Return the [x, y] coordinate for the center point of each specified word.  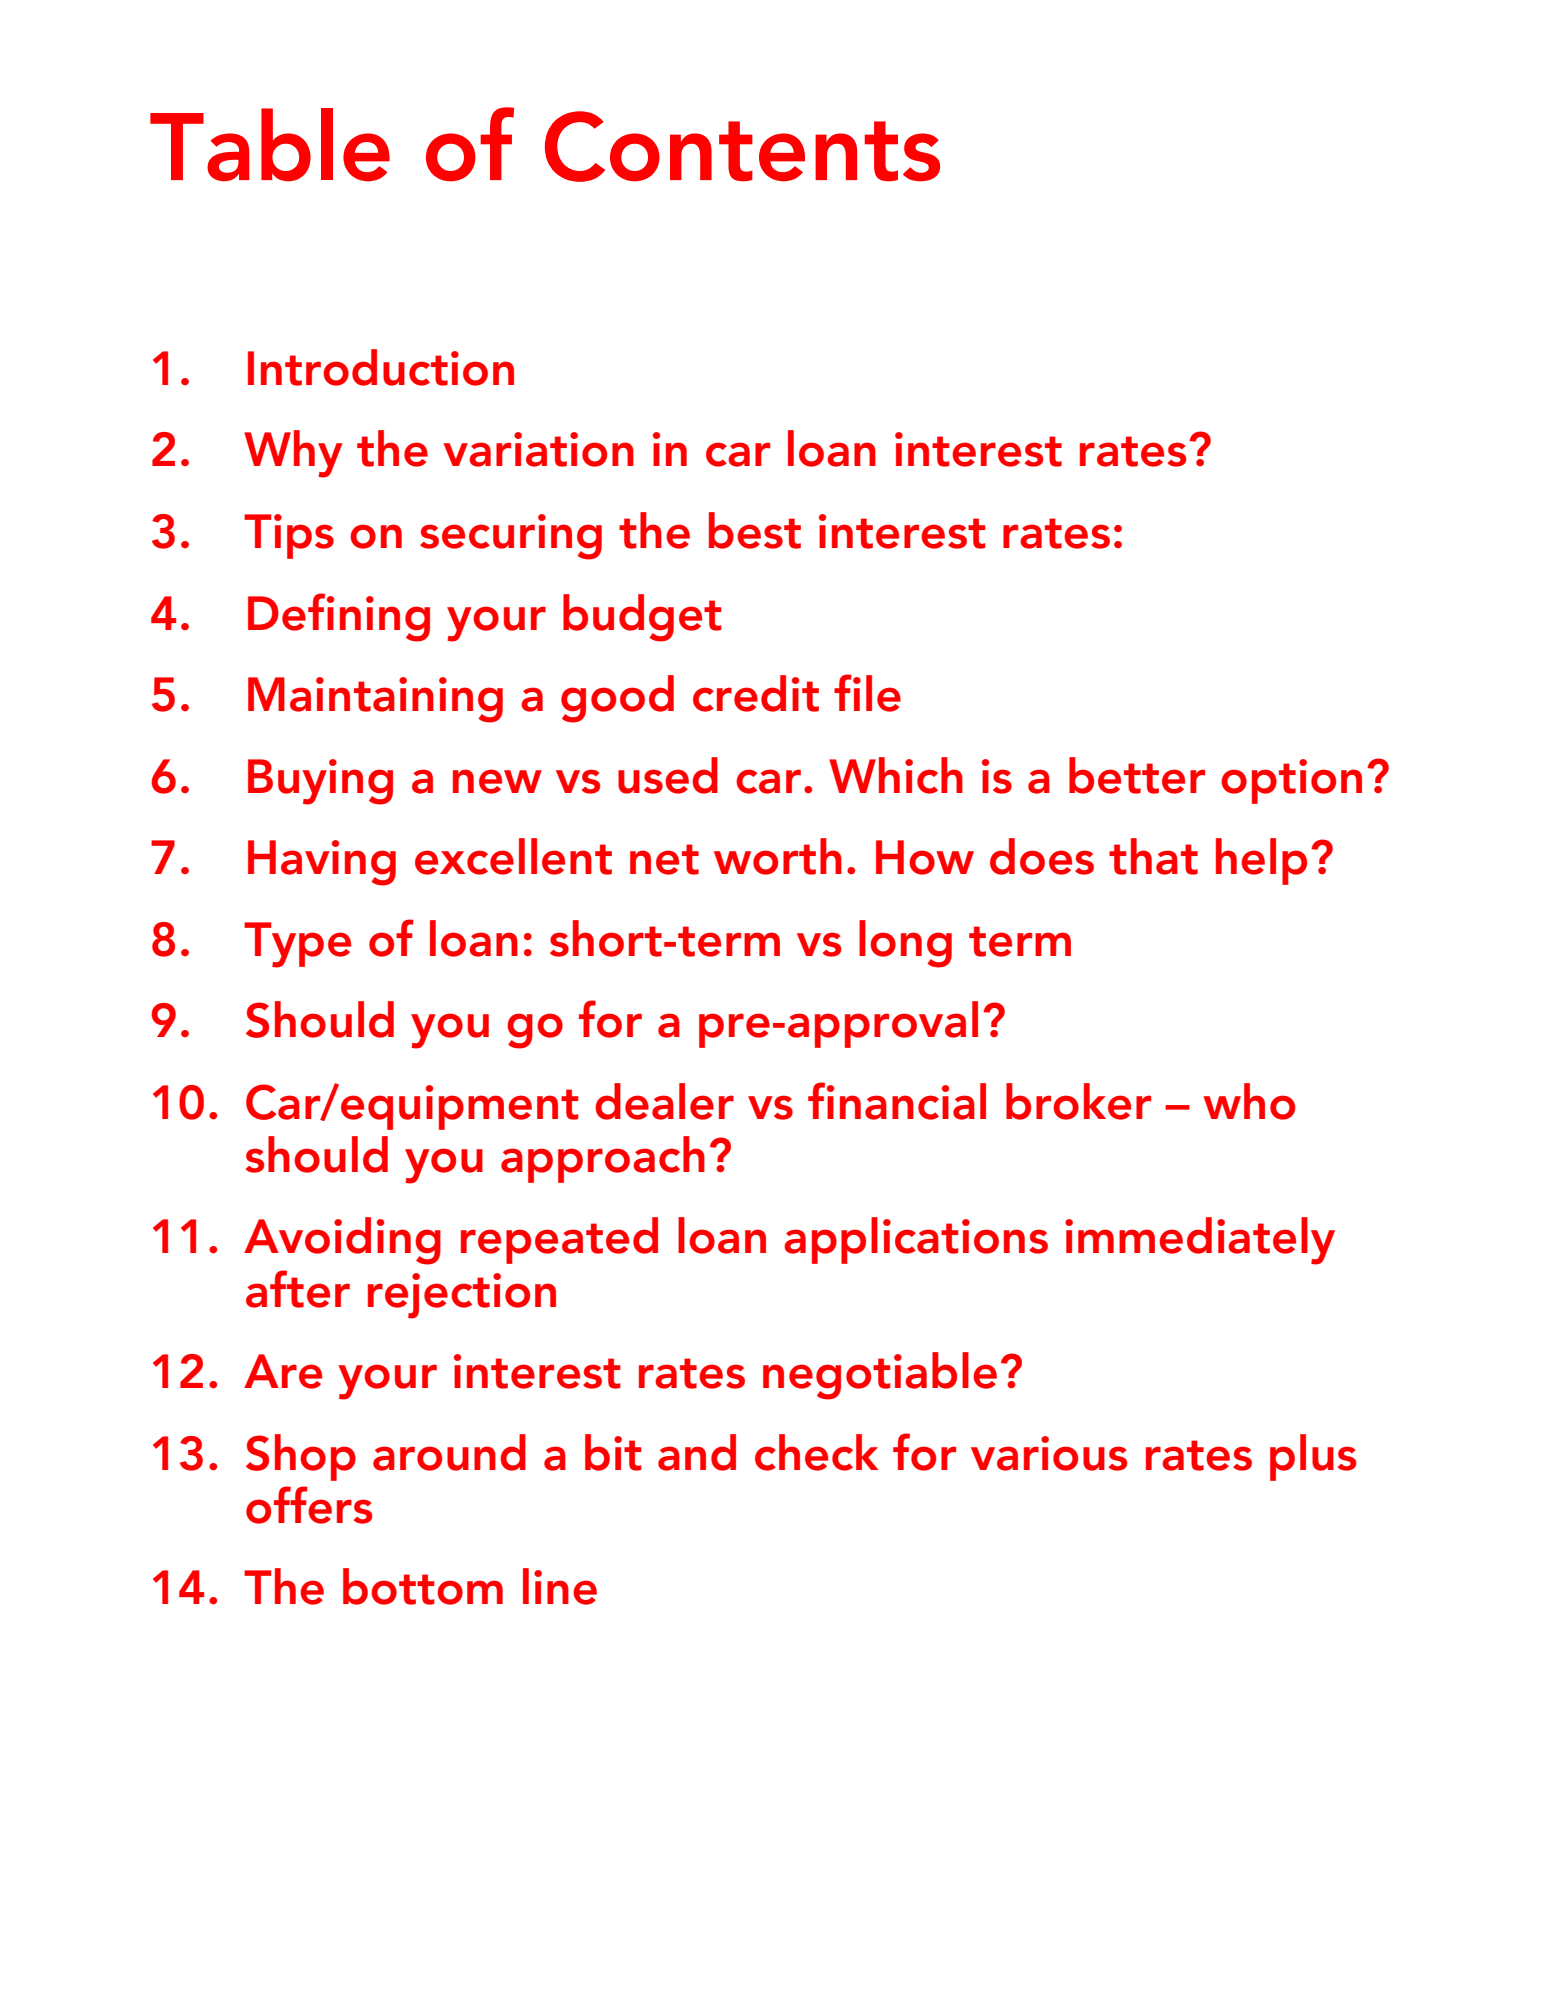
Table [270, 145]
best [755, 530]
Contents [742, 146]
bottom [423, 1586]
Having [322, 863]
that [1153, 856]
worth [778, 856]
